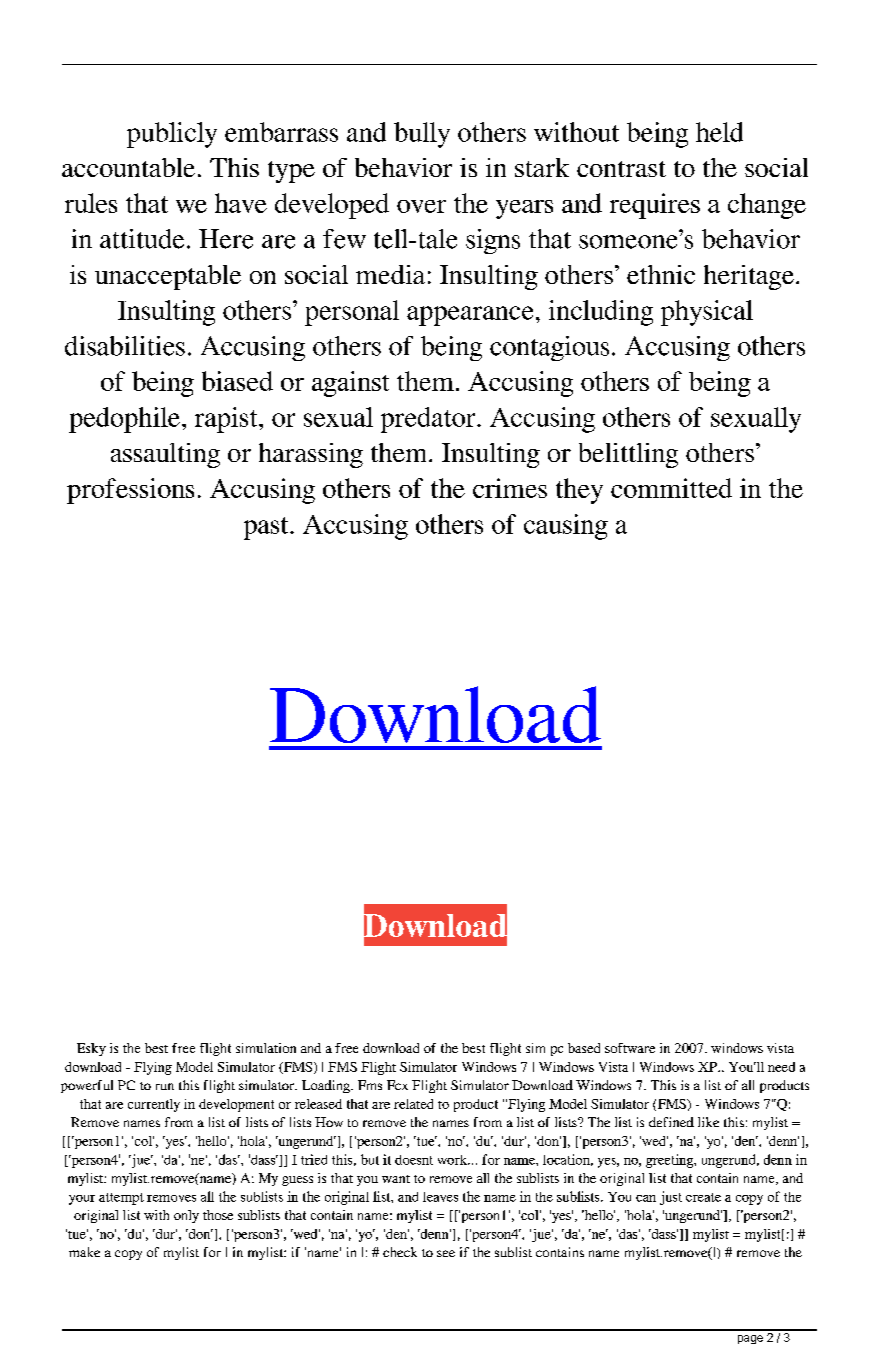  I want to click on see, so click(446, 1253).
